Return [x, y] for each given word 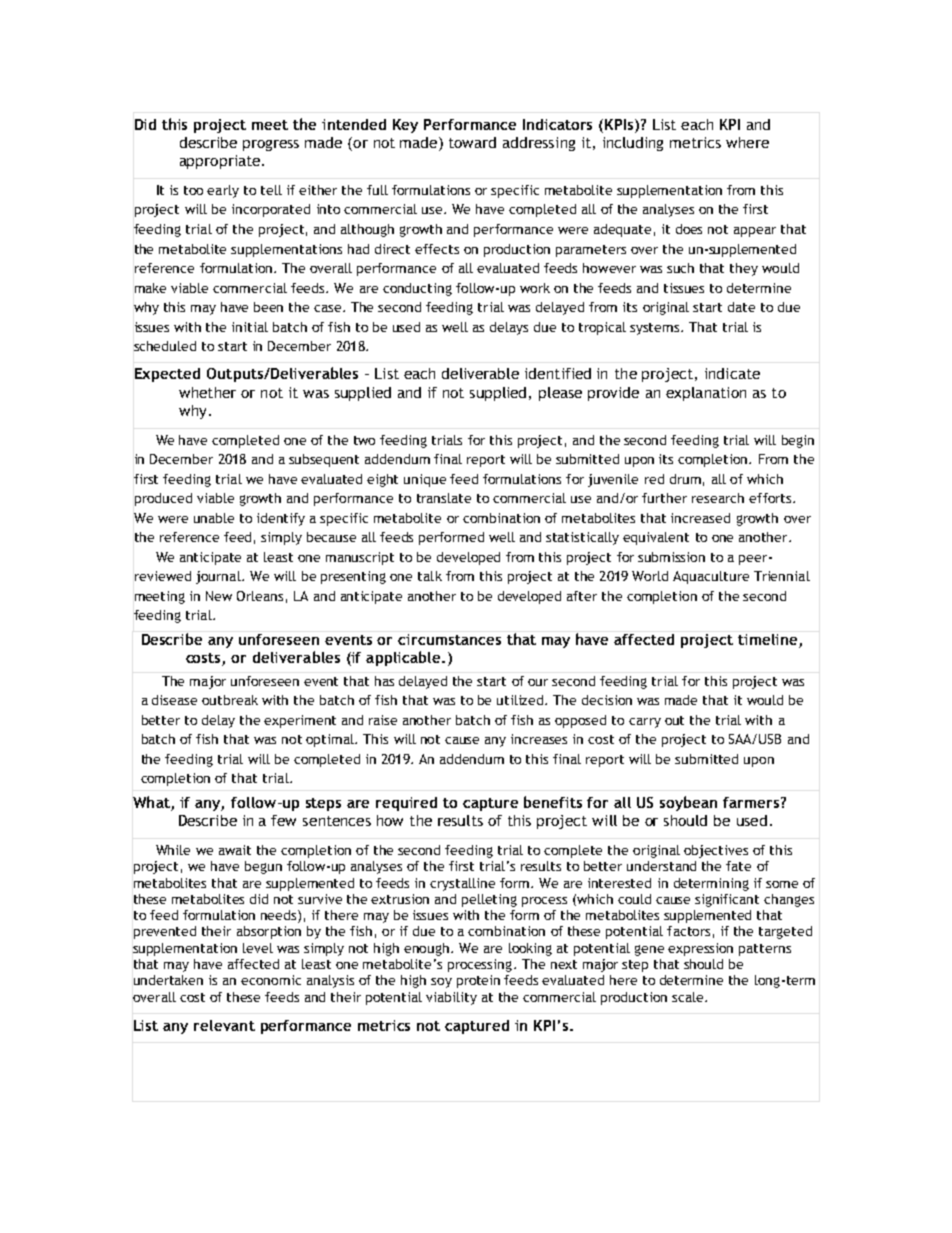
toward [472, 142]
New [219, 596]
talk [430, 576]
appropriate [221, 162]
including [633, 144]
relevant [224, 1025]
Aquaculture [711, 577]
